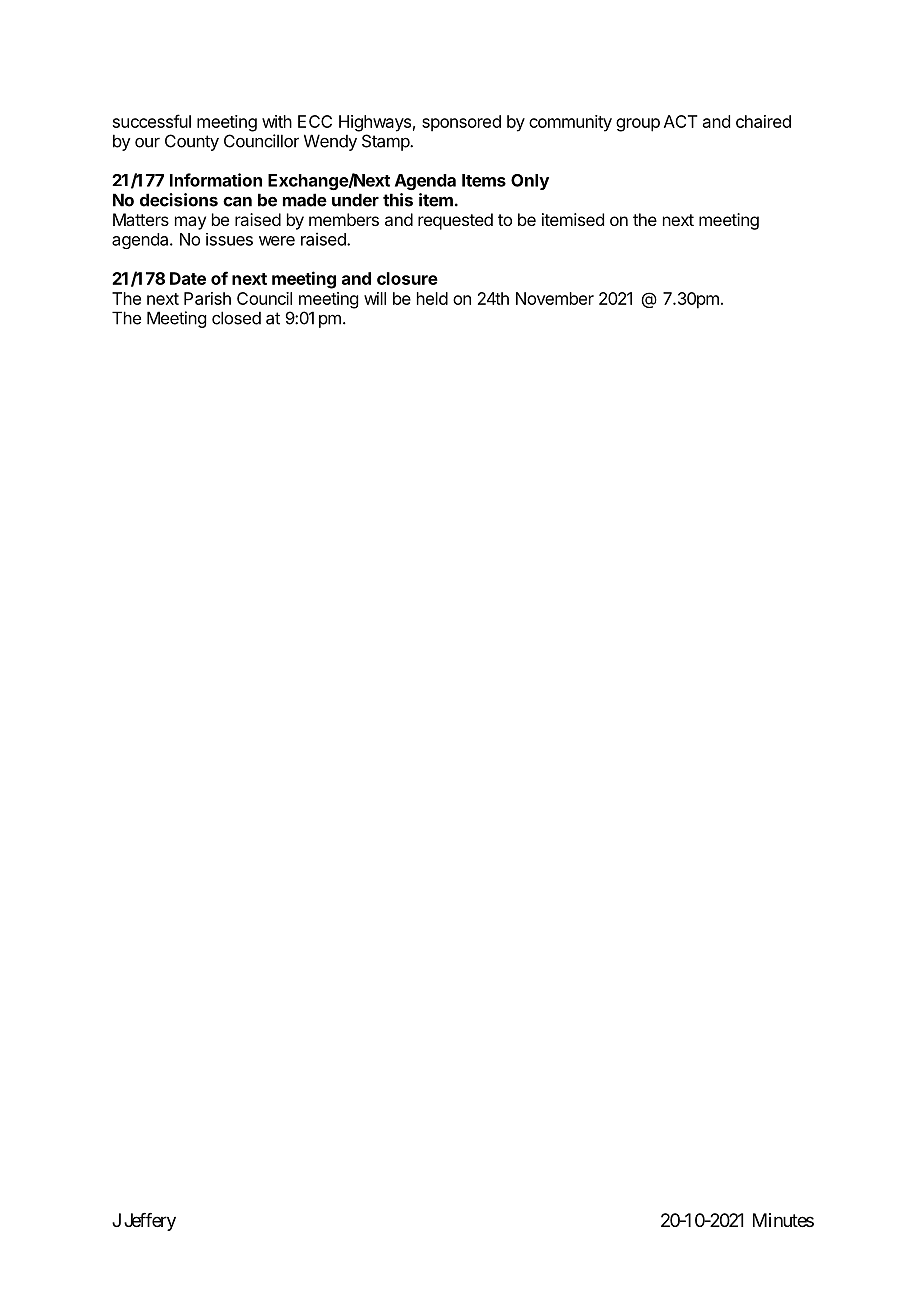 Image resolution: width=924 pixels, height=1308 pixels. I want to click on sponsored, so click(461, 123).
